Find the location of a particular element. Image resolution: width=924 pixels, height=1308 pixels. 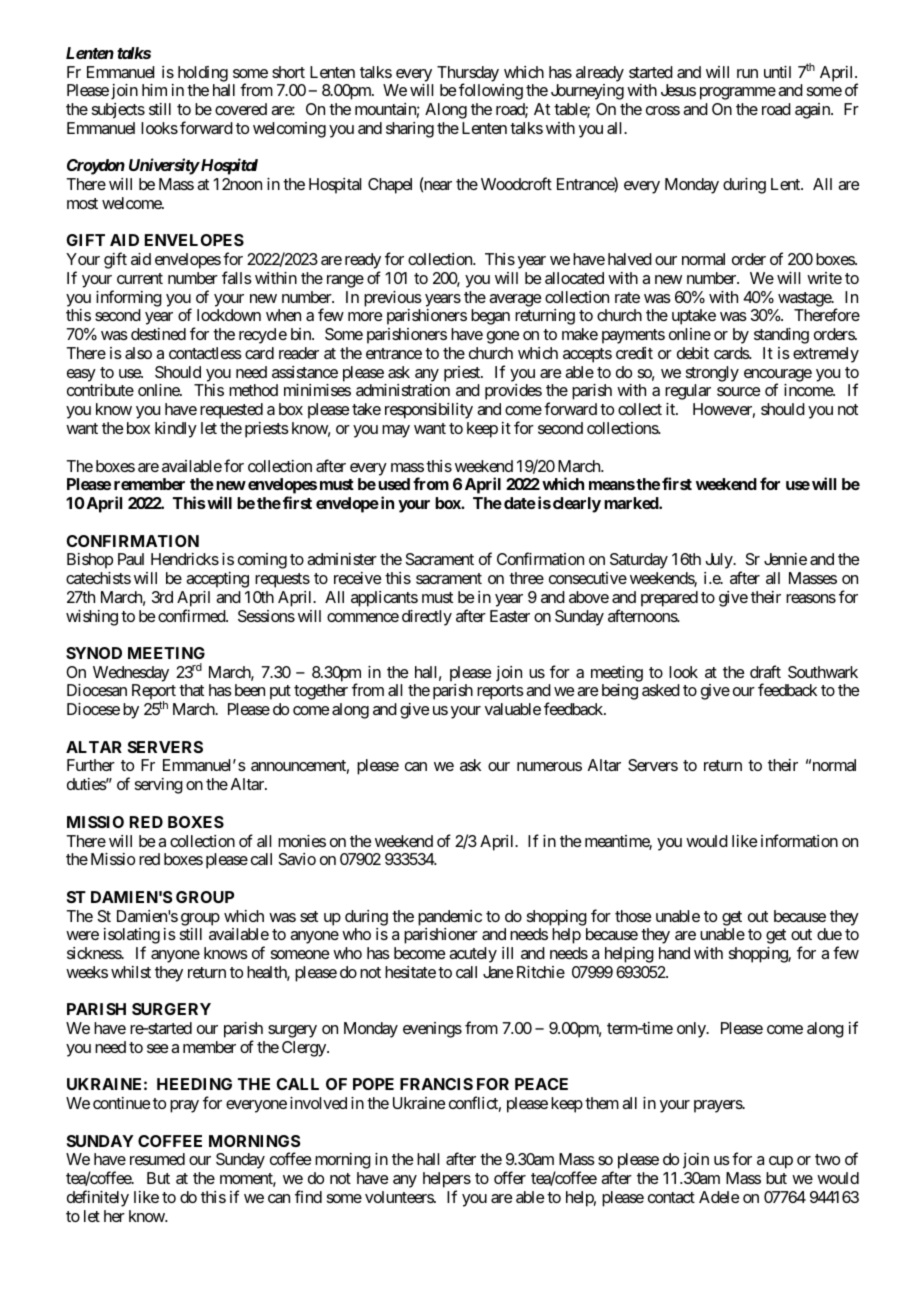

strongly is located at coordinates (712, 374).
